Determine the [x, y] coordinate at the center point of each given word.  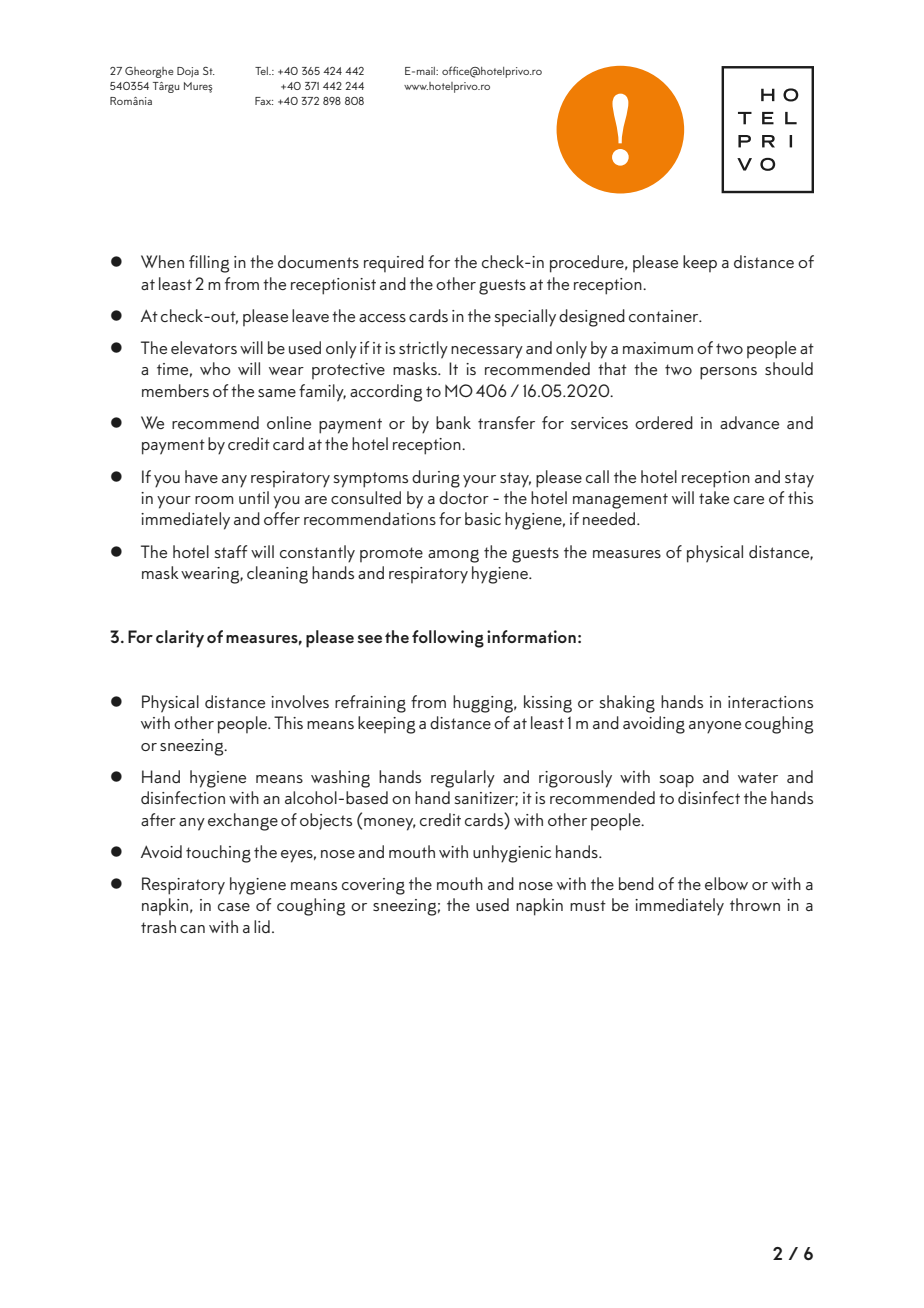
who [215, 368]
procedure [588, 264]
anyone [715, 727]
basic [483, 518]
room [214, 500]
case [234, 907]
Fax [264, 101]
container [665, 316]
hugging [484, 704]
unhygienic [512, 854]
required [394, 263]
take [714, 497]
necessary [487, 352]
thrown [755, 904]
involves [300, 701]
